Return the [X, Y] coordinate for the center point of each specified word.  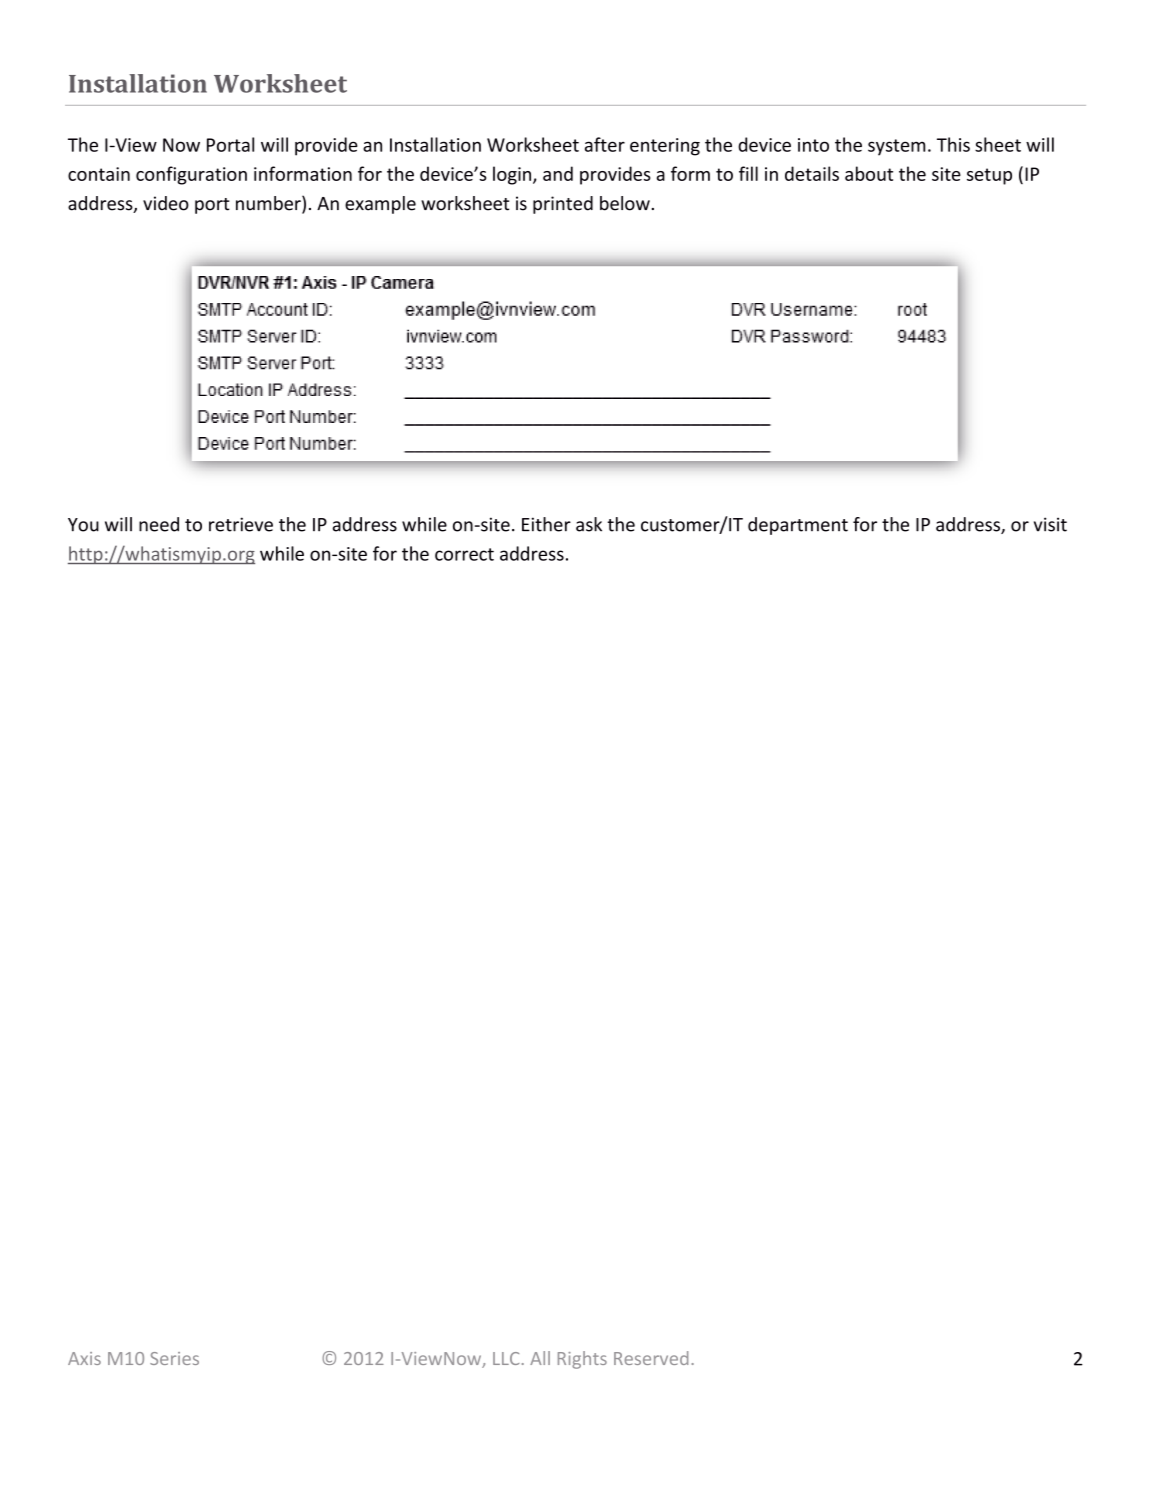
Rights [582, 1360]
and [558, 173]
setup [989, 176]
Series [174, 1358]
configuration [191, 175]
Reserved [651, 1358]
